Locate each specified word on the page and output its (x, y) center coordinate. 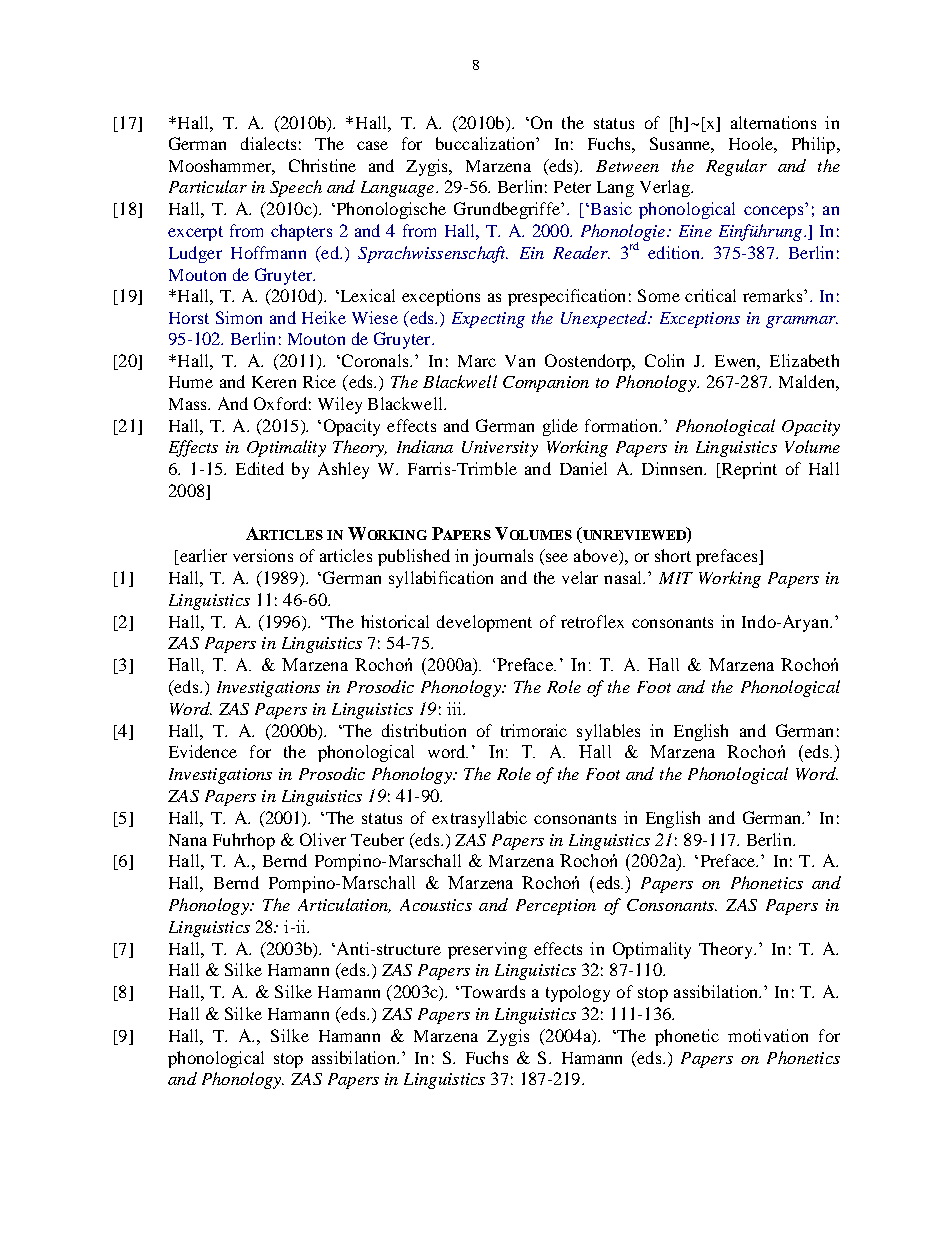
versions (263, 555)
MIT (676, 578)
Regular (736, 167)
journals (503, 557)
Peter (572, 187)
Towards (491, 991)
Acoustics (436, 905)
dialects (268, 143)
